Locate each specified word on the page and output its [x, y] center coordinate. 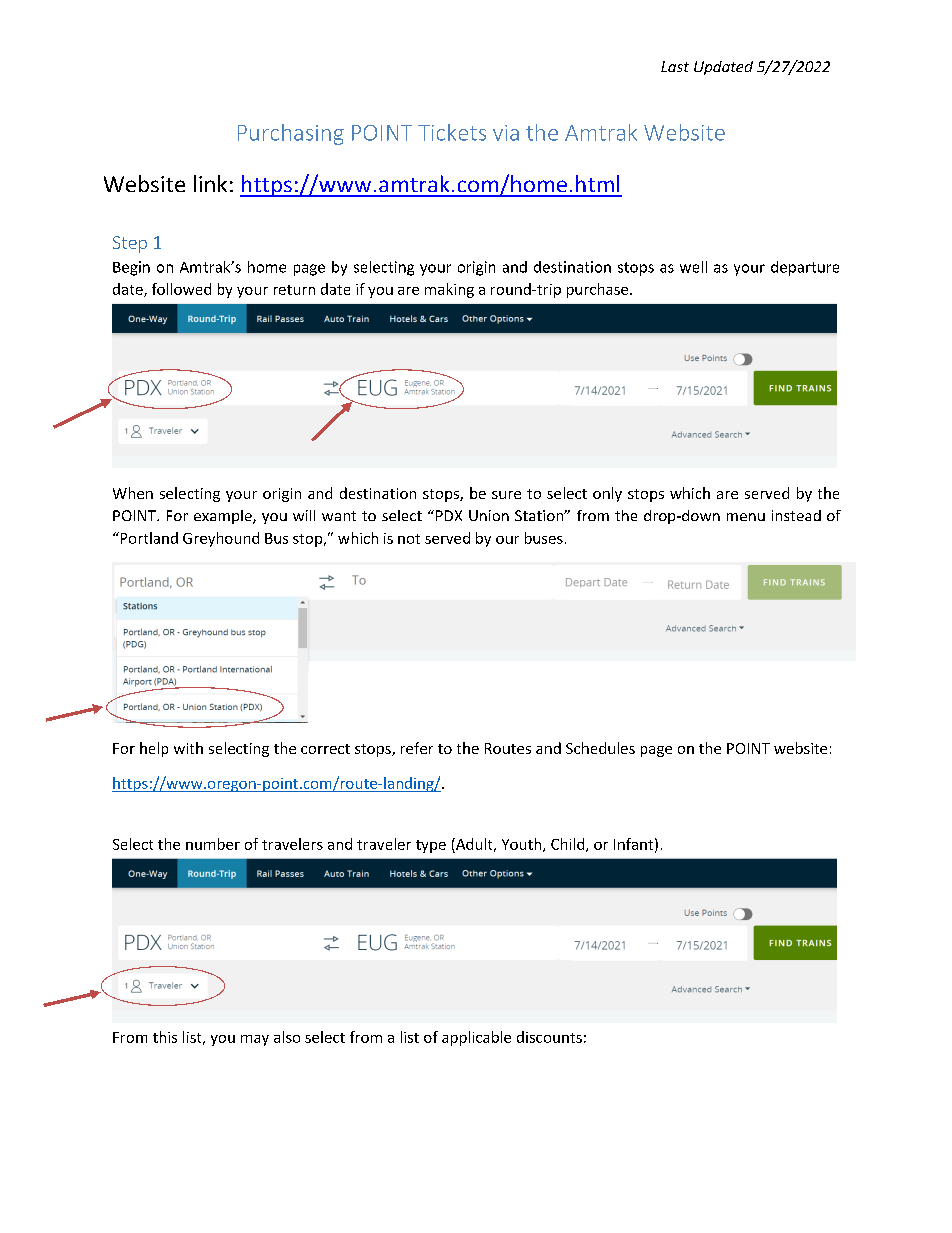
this [165, 1037]
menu [746, 517]
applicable [476, 1038]
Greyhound [221, 539]
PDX [449, 515]
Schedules [600, 748]
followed [181, 289]
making [449, 290]
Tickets [452, 132]
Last [675, 66]
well [693, 267]
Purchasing [291, 134]
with [188, 748]
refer [417, 748]
